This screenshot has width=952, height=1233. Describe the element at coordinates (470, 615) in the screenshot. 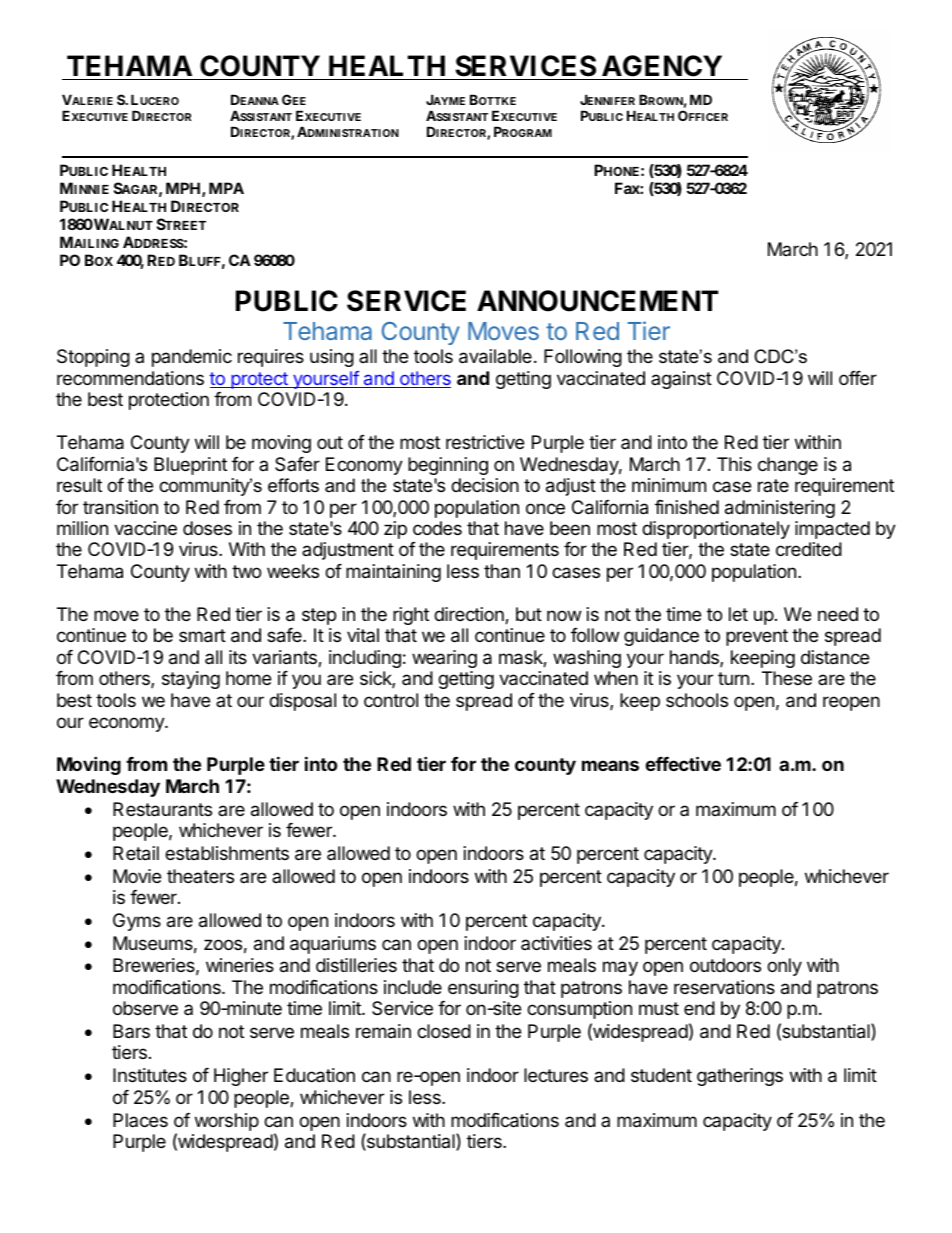

I see `direction` at that location.
